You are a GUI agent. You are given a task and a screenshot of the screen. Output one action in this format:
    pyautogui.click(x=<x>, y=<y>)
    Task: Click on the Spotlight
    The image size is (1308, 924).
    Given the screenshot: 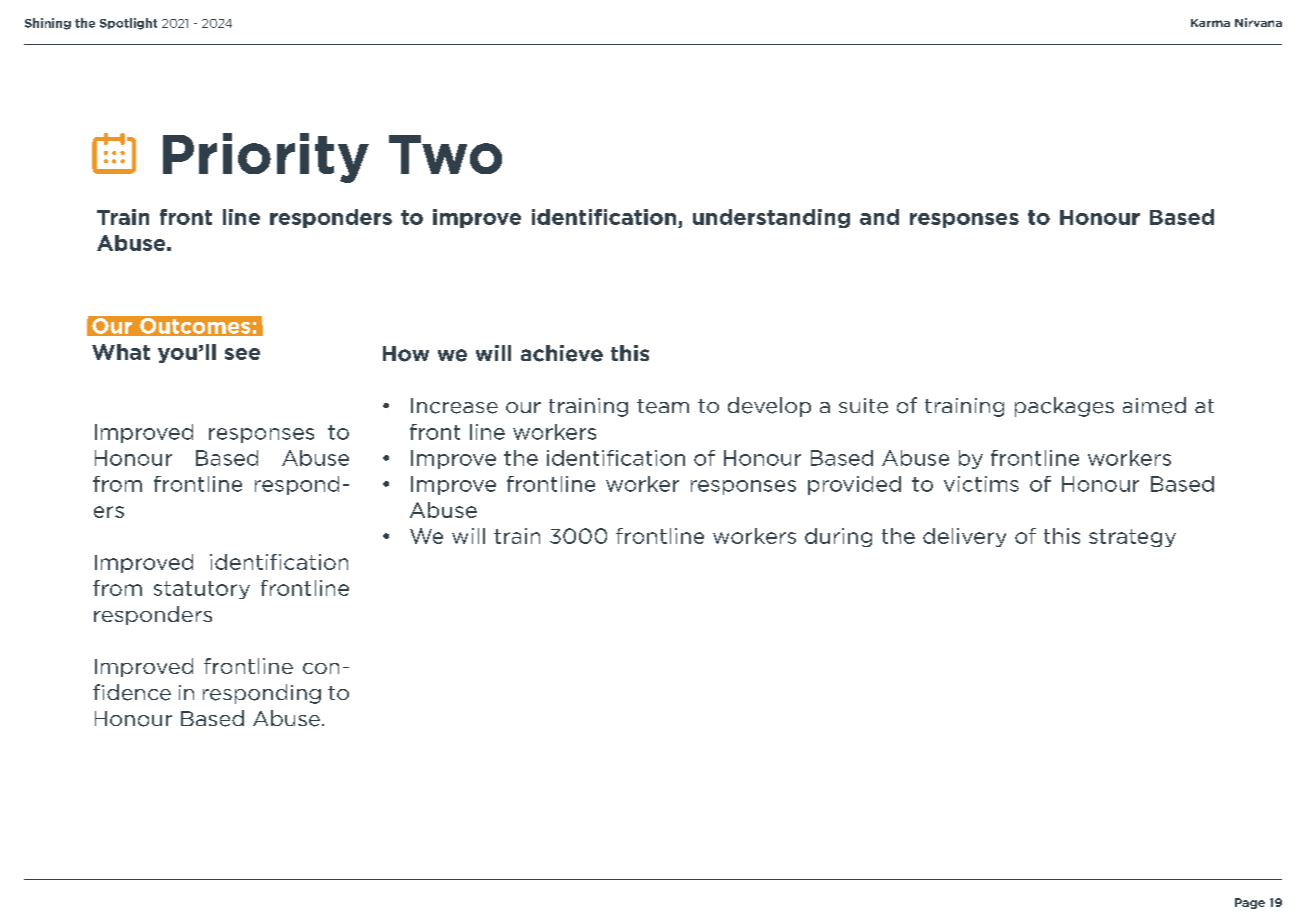 What is the action you would take?
    pyautogui.click(x=128, y=24)
